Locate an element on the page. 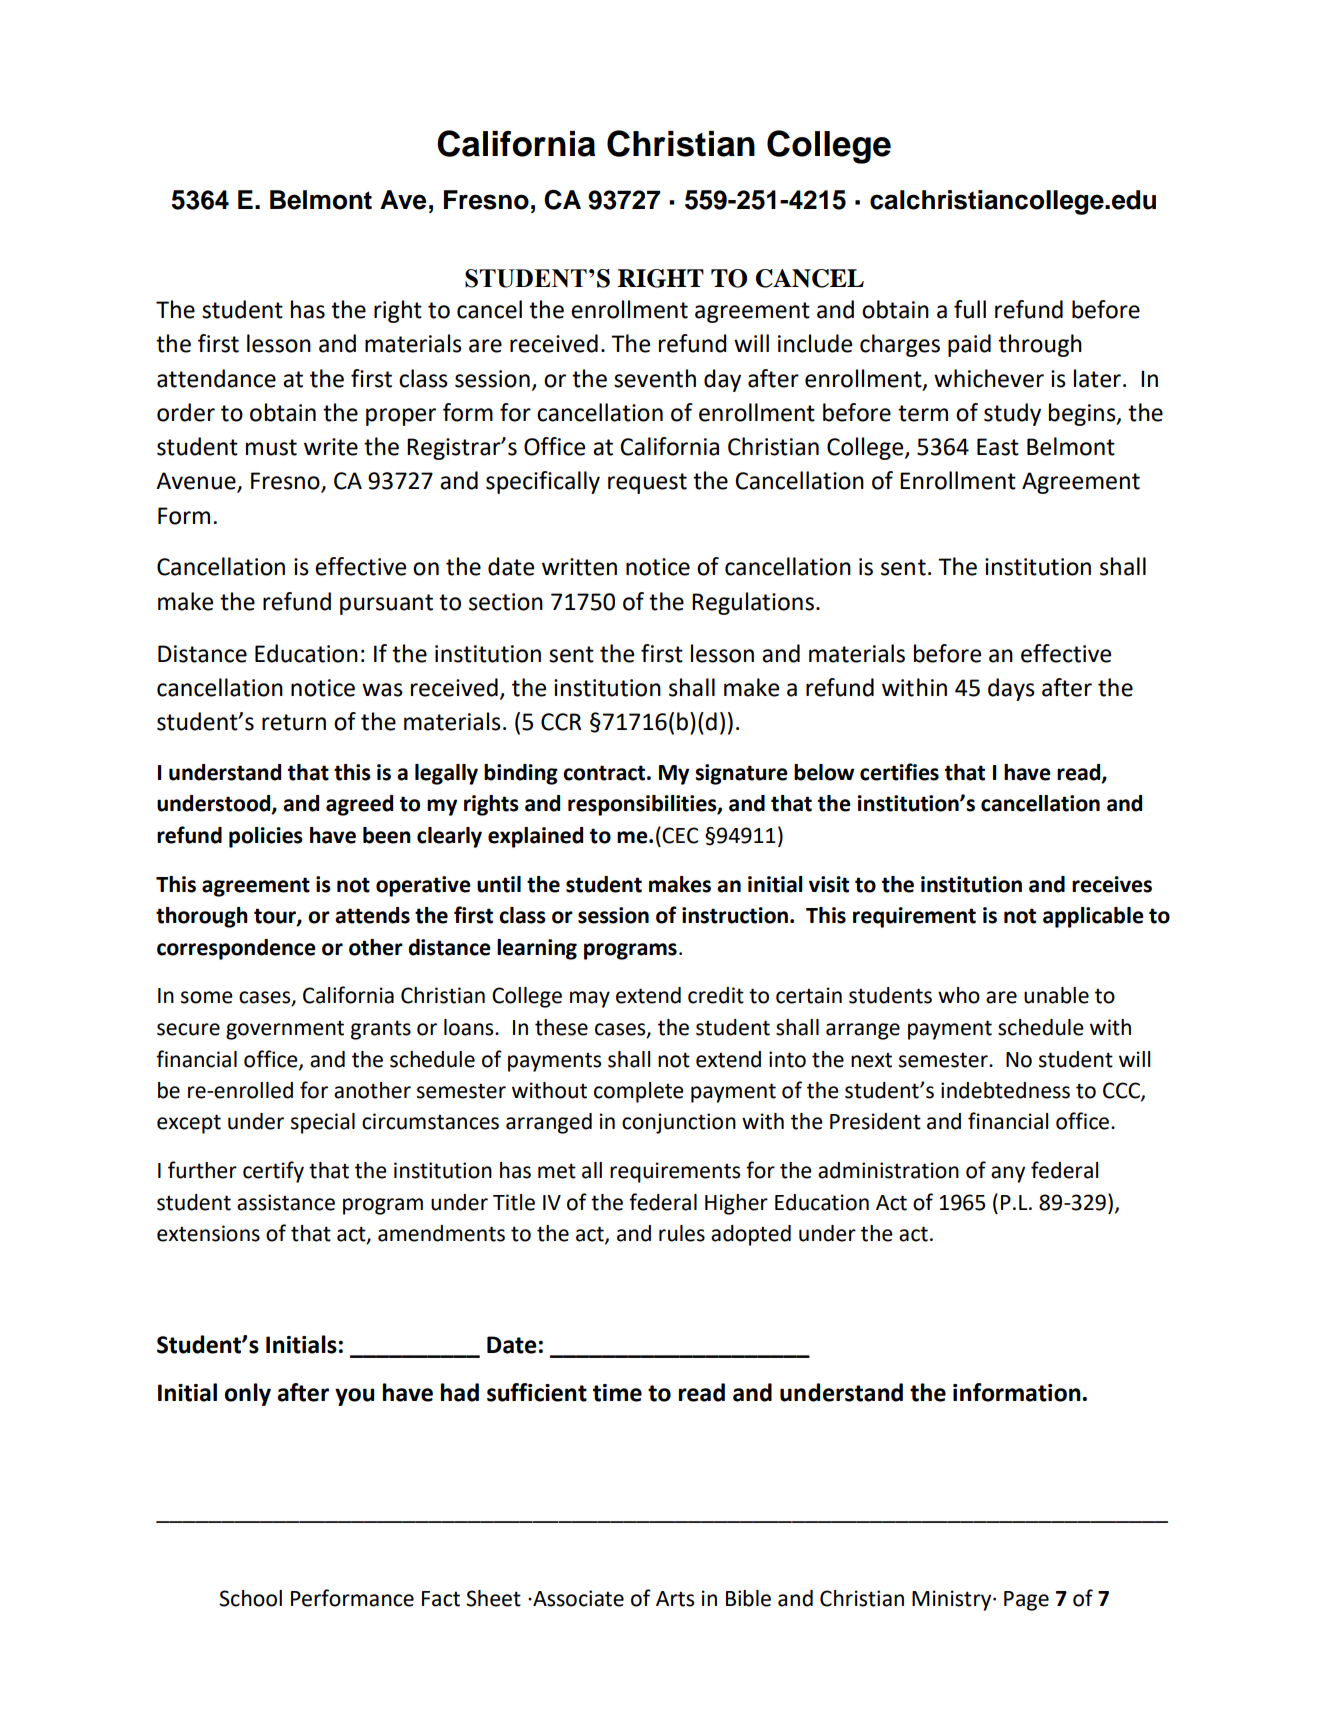 The height and width of the document is (1720, 1329). Page is located at coordinates (1026, 1601).
